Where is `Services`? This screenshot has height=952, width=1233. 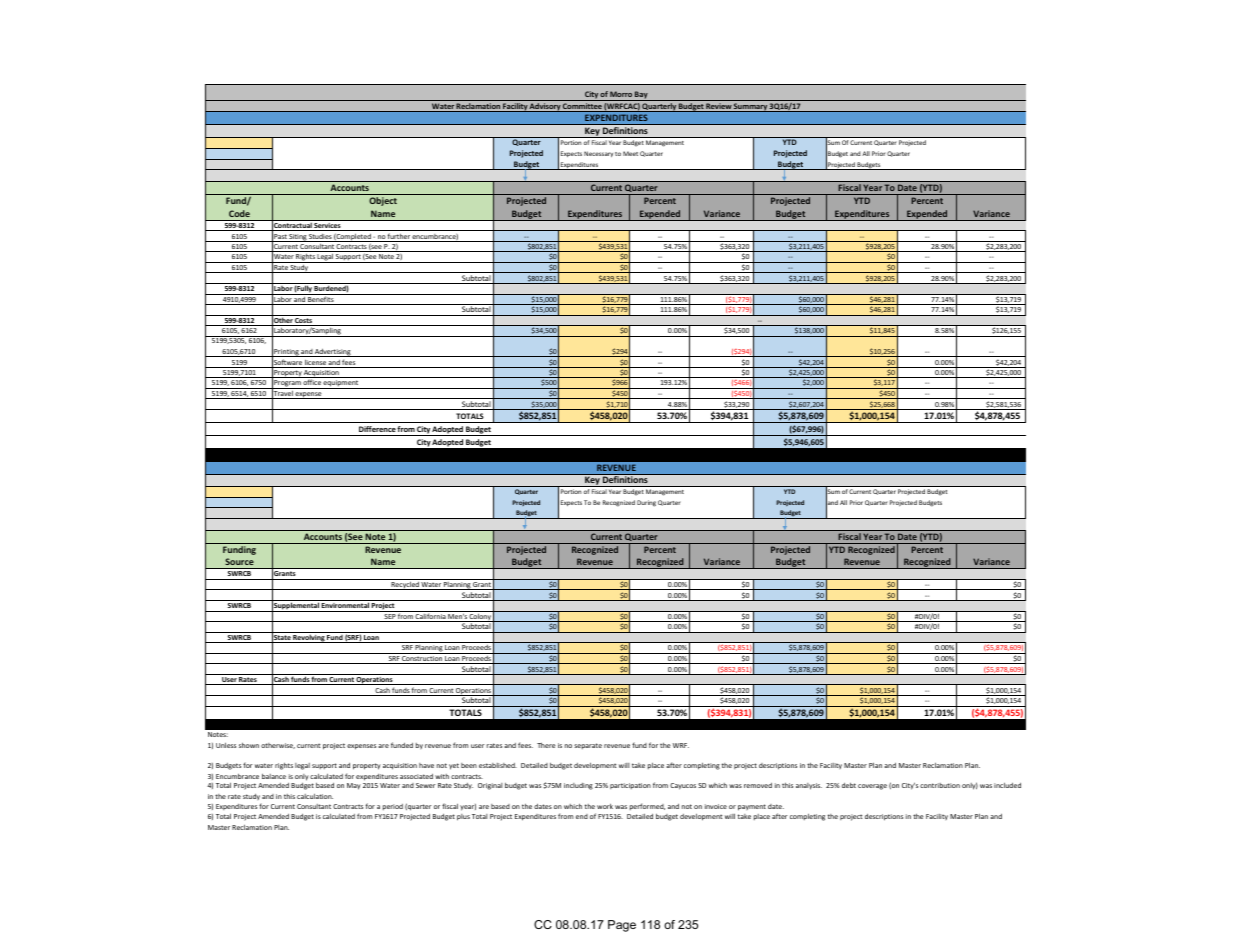 Services is located at coordinates (328, 227).
